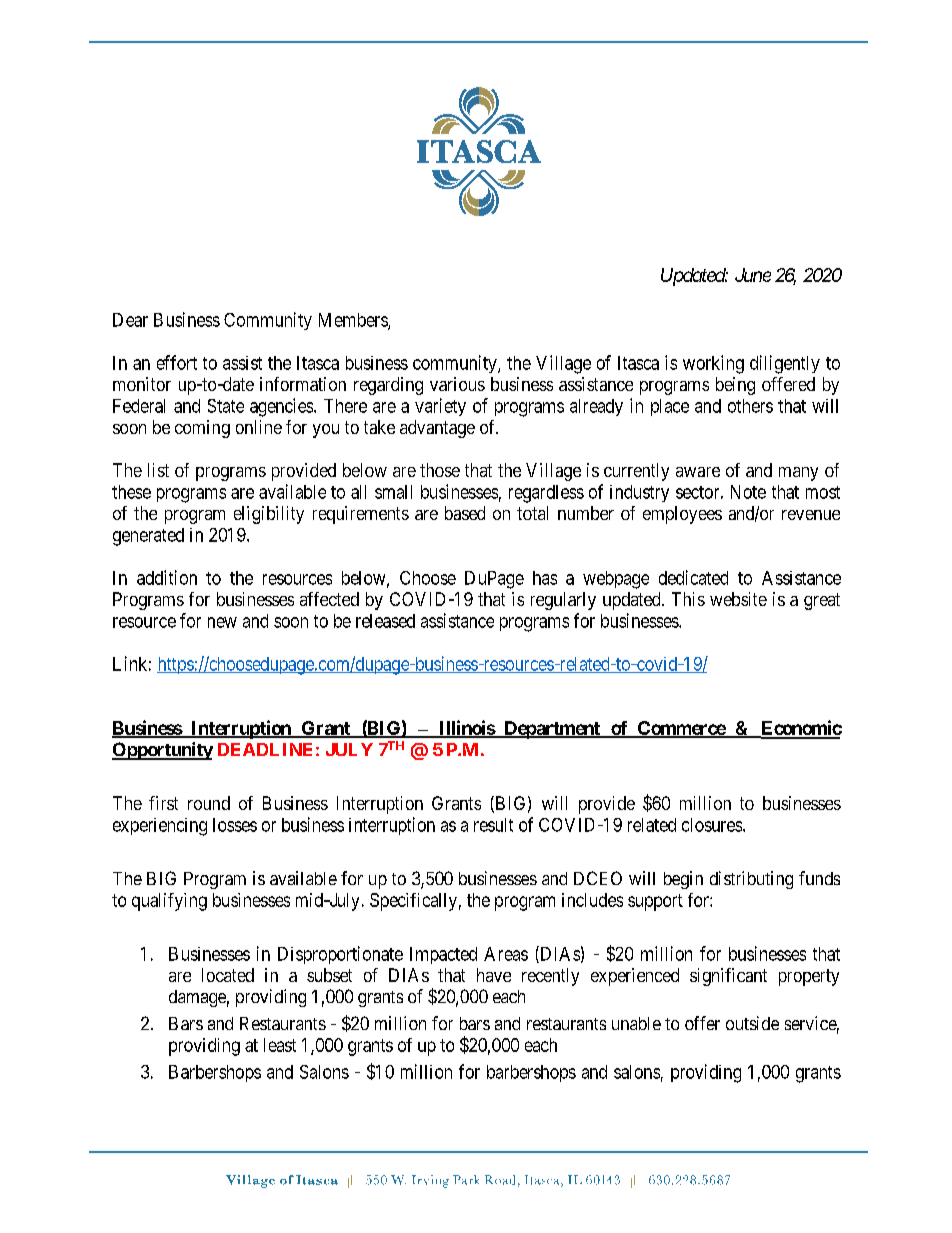  What do you see at coordinates (222, 622) in the screenshot?
I see `new` at bounding box center [222, 622].
